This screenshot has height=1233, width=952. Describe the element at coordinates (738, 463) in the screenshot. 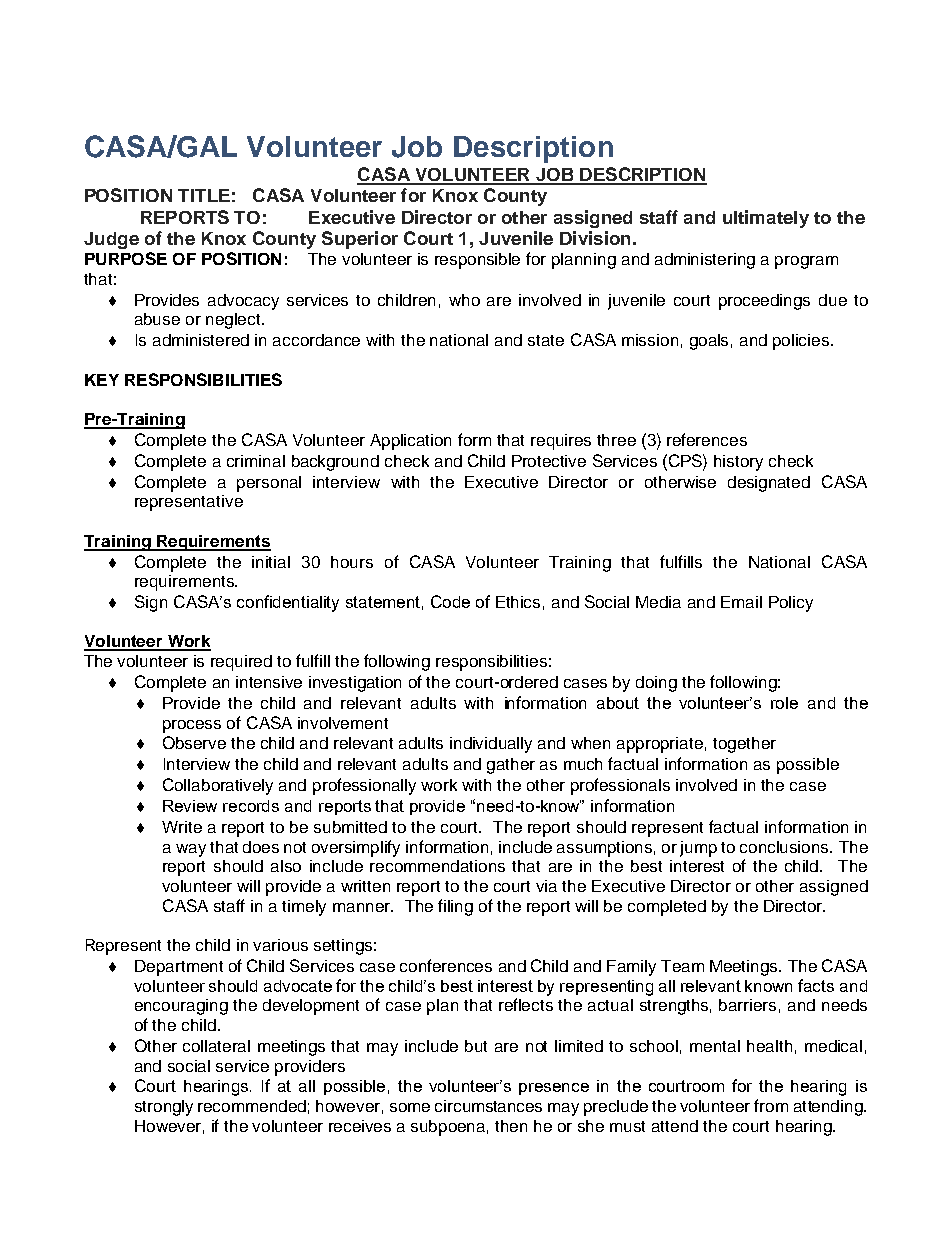

I see `history` at that location.
